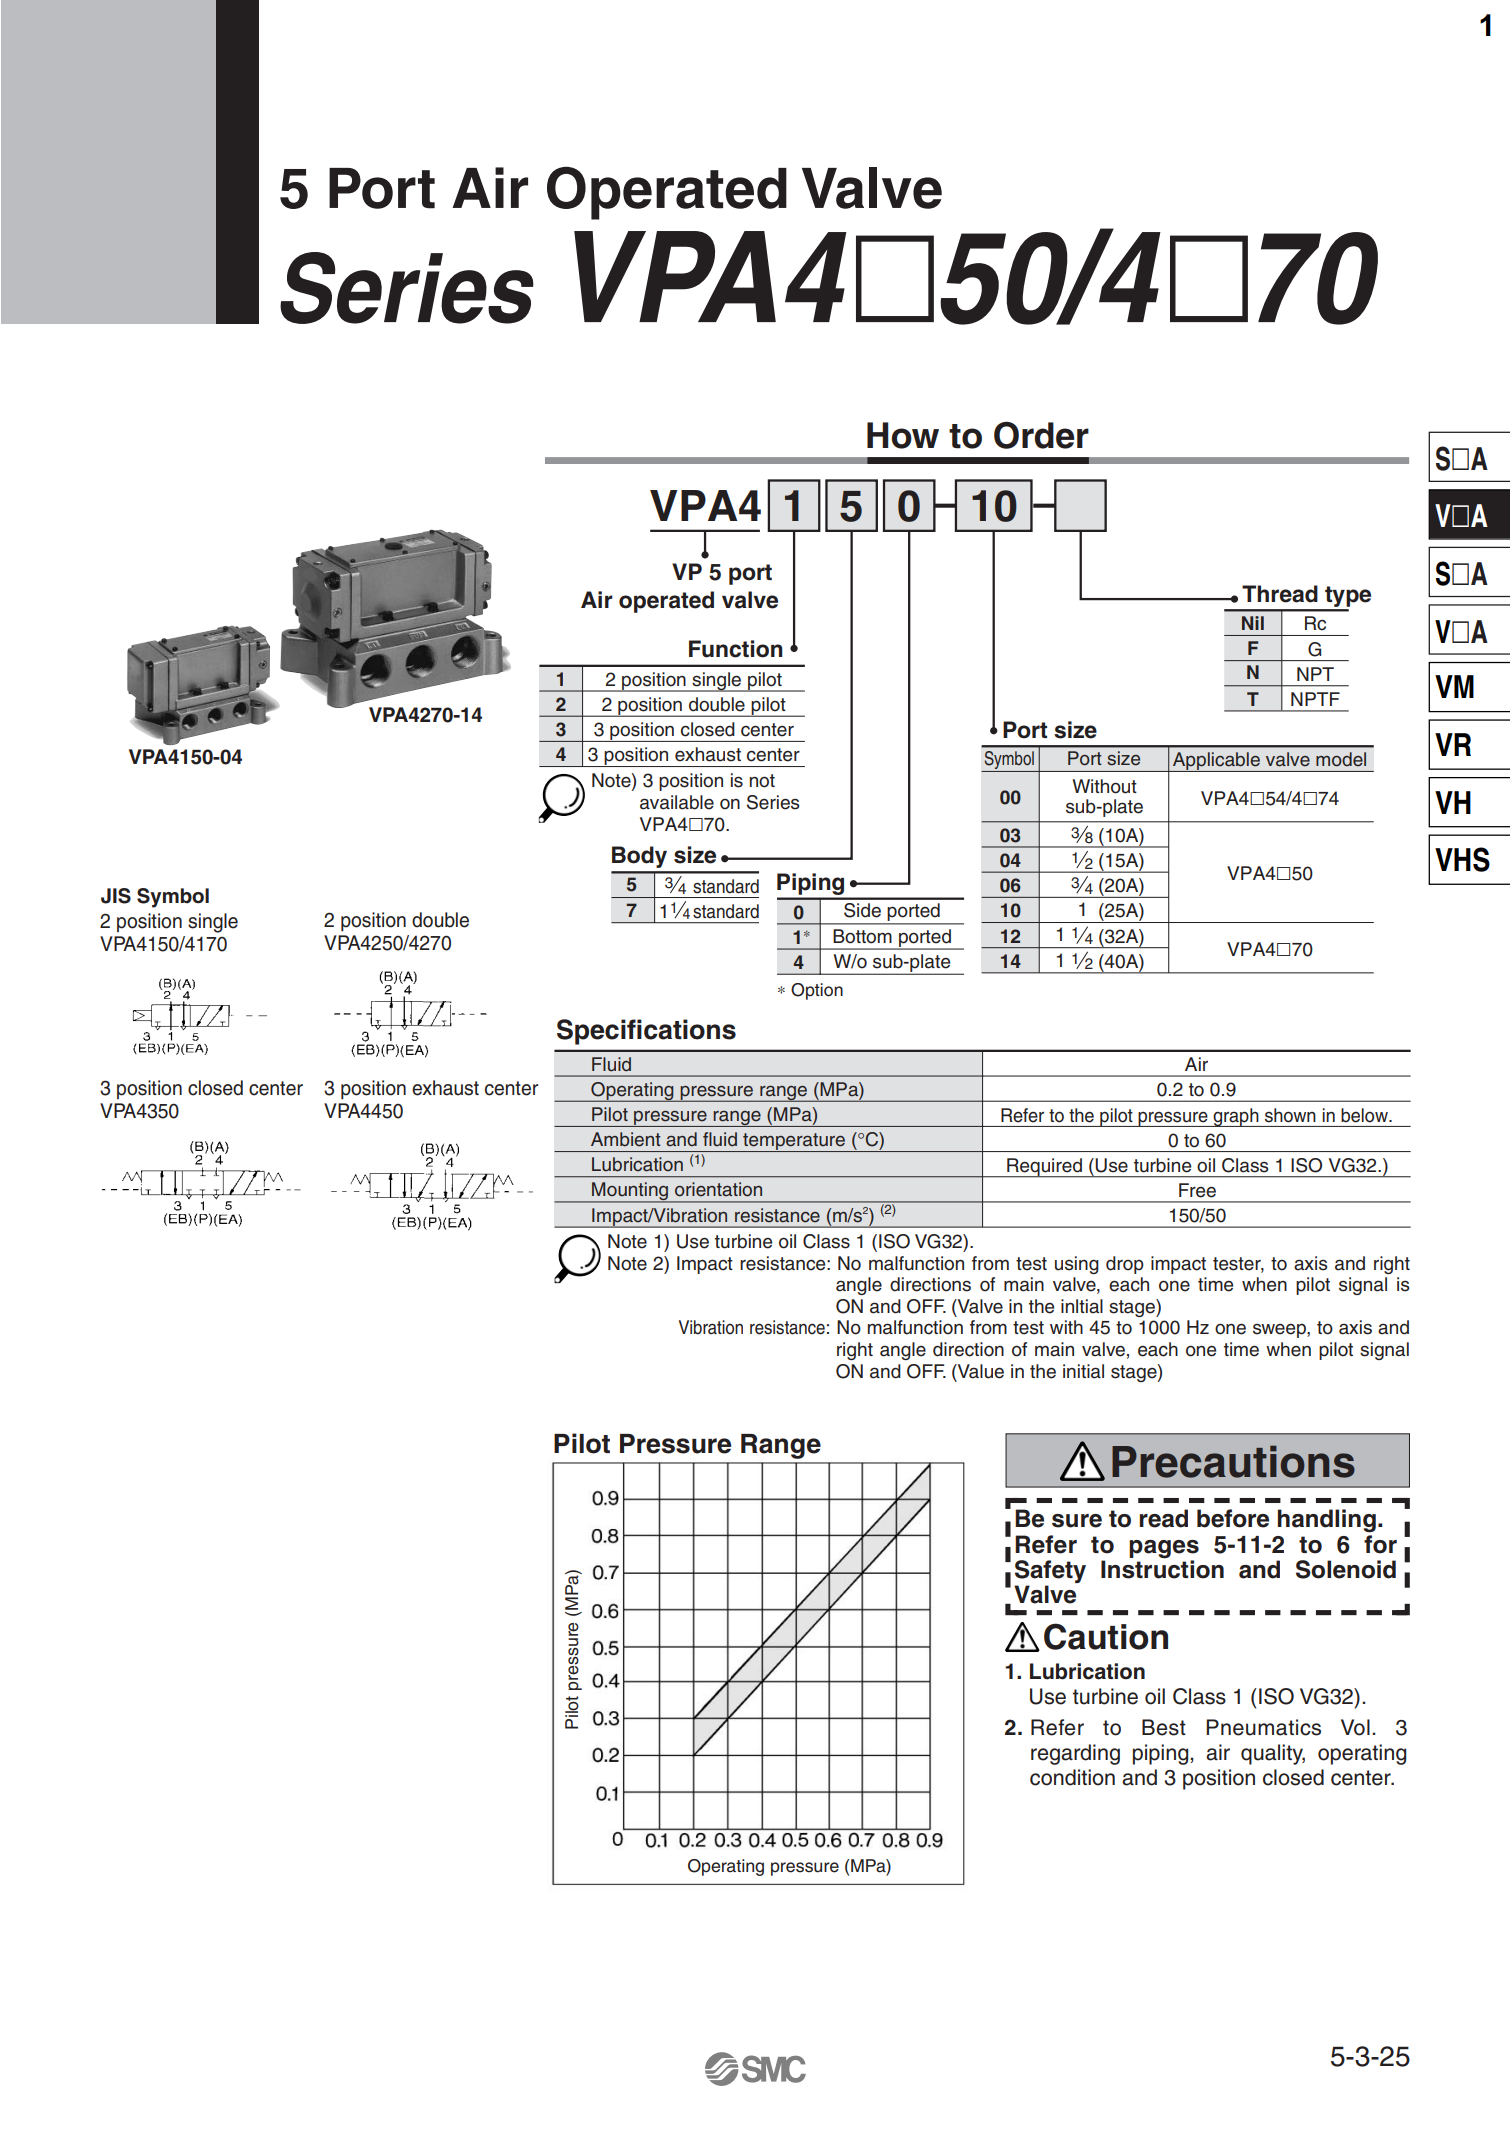 This screenshot has height=2137, width=1510. I want to click on Nil, so click(1253, 623).
